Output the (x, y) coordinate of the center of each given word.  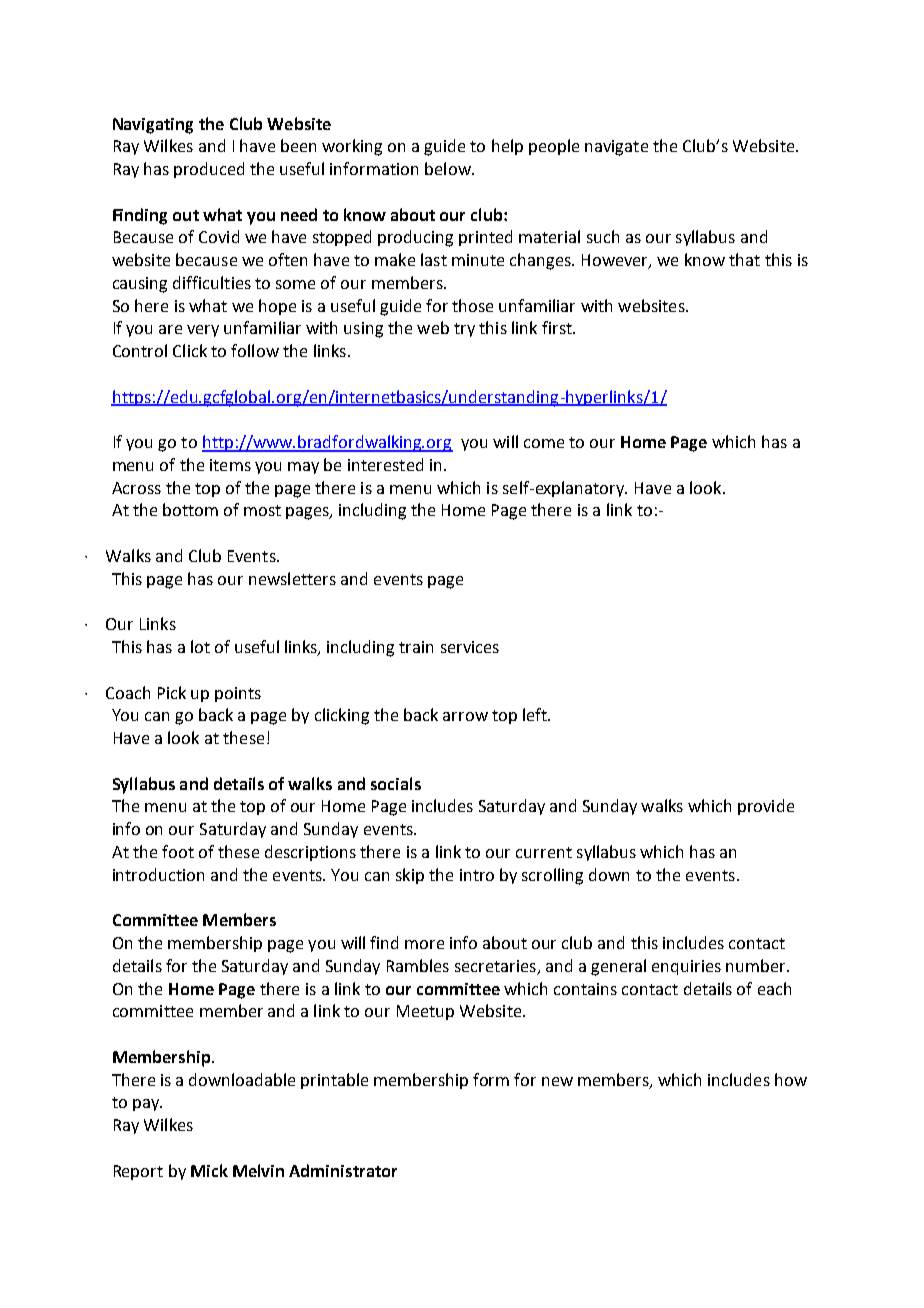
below (449, 168)
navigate (616, 148)
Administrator (343, 1170)
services (470, 647)
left (536, 714)
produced (209, 170)
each (774, 988)
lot (200, 646)
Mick (209, 1170)
